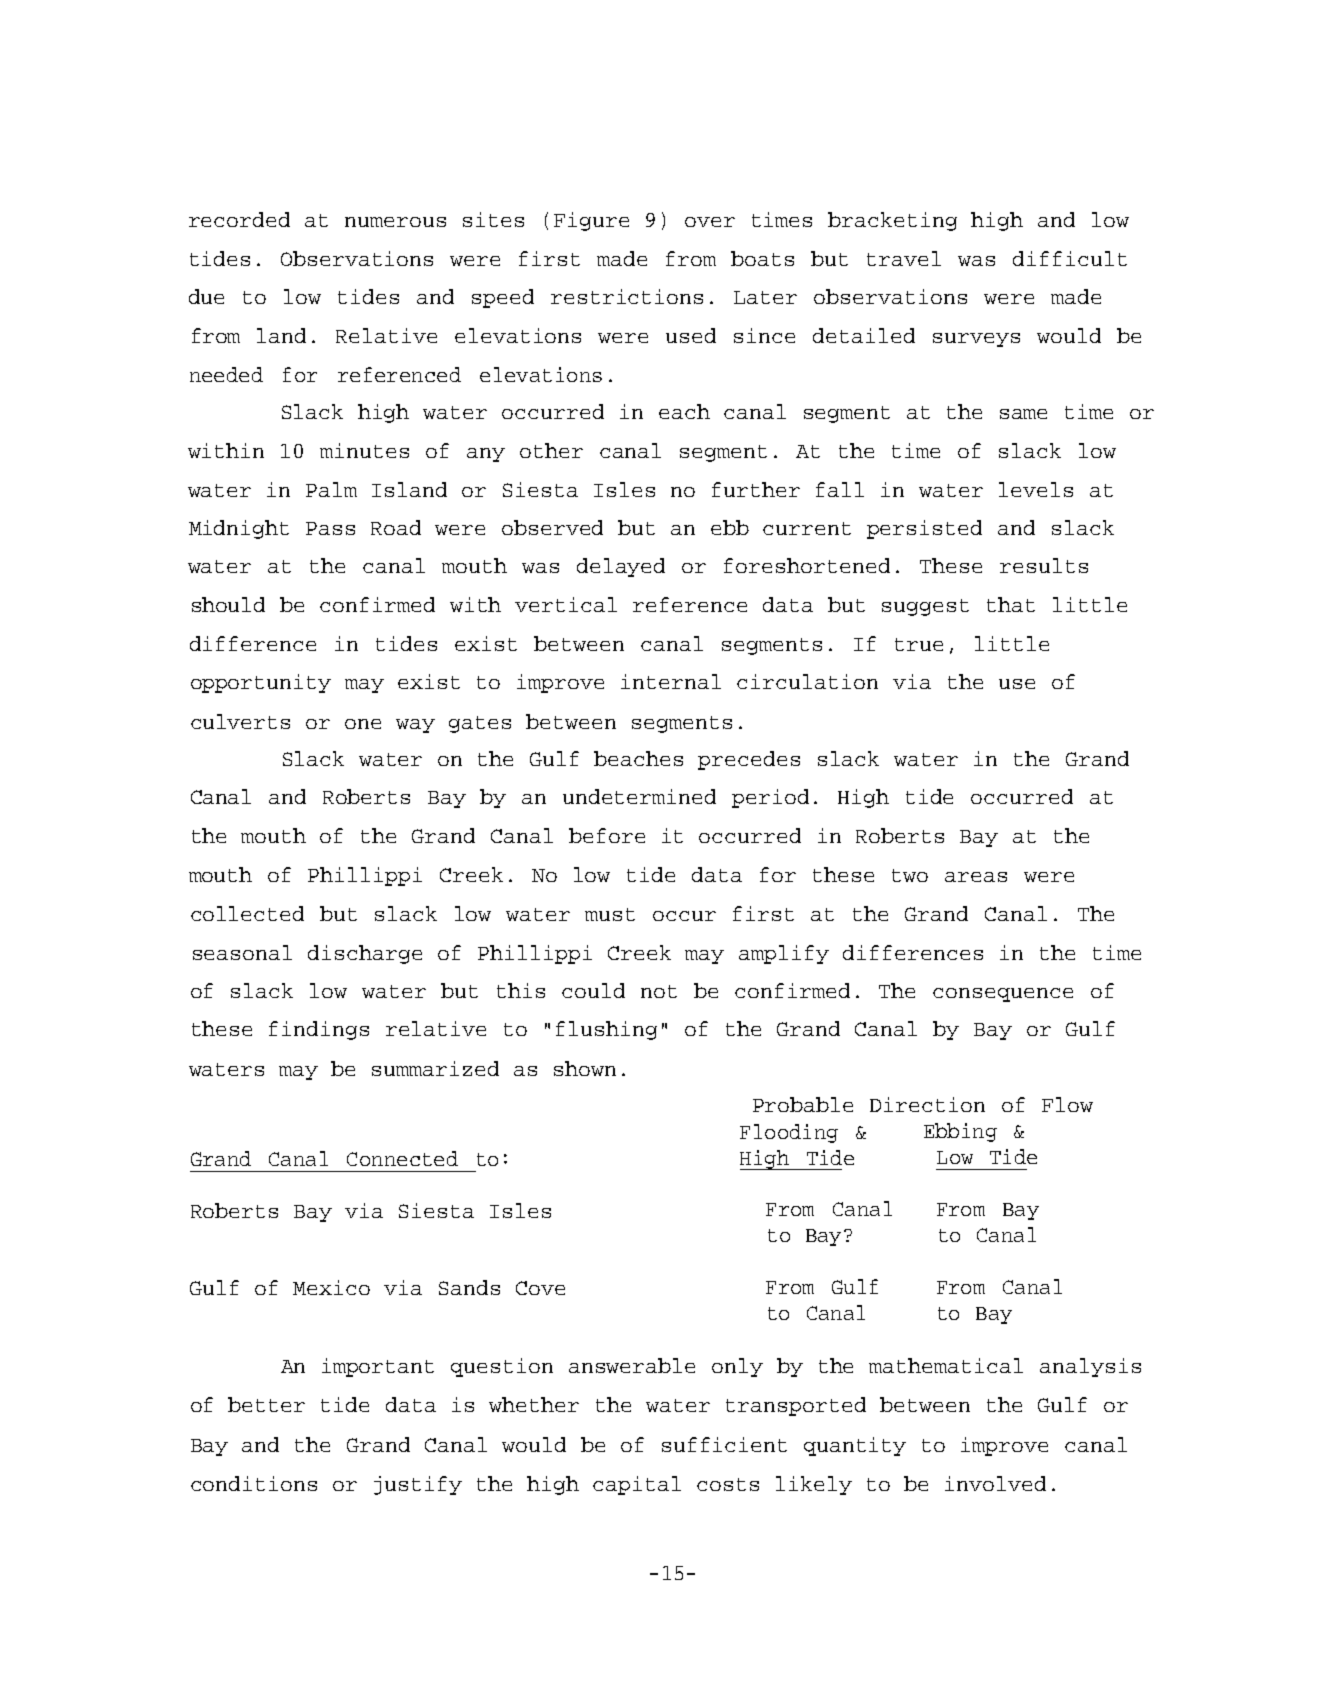 The width and height of the screenshot is (1321, 1707). What do you see at coordinates (247, 913) in the screenshot?
I see `collected` at bounding box center [247, 913].
